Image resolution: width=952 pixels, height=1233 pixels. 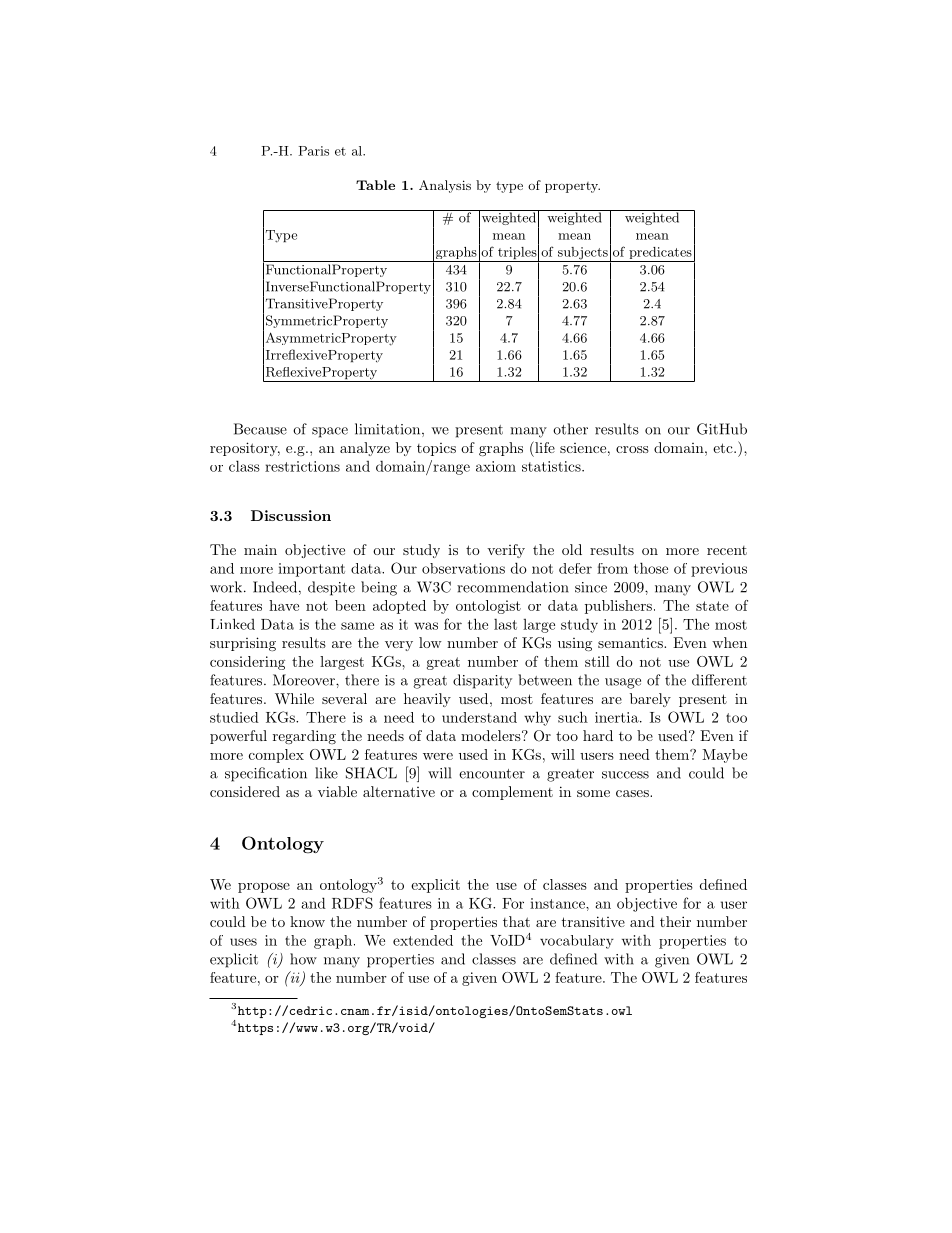 I want to click on Analysis, so click(x=445, y=186).
